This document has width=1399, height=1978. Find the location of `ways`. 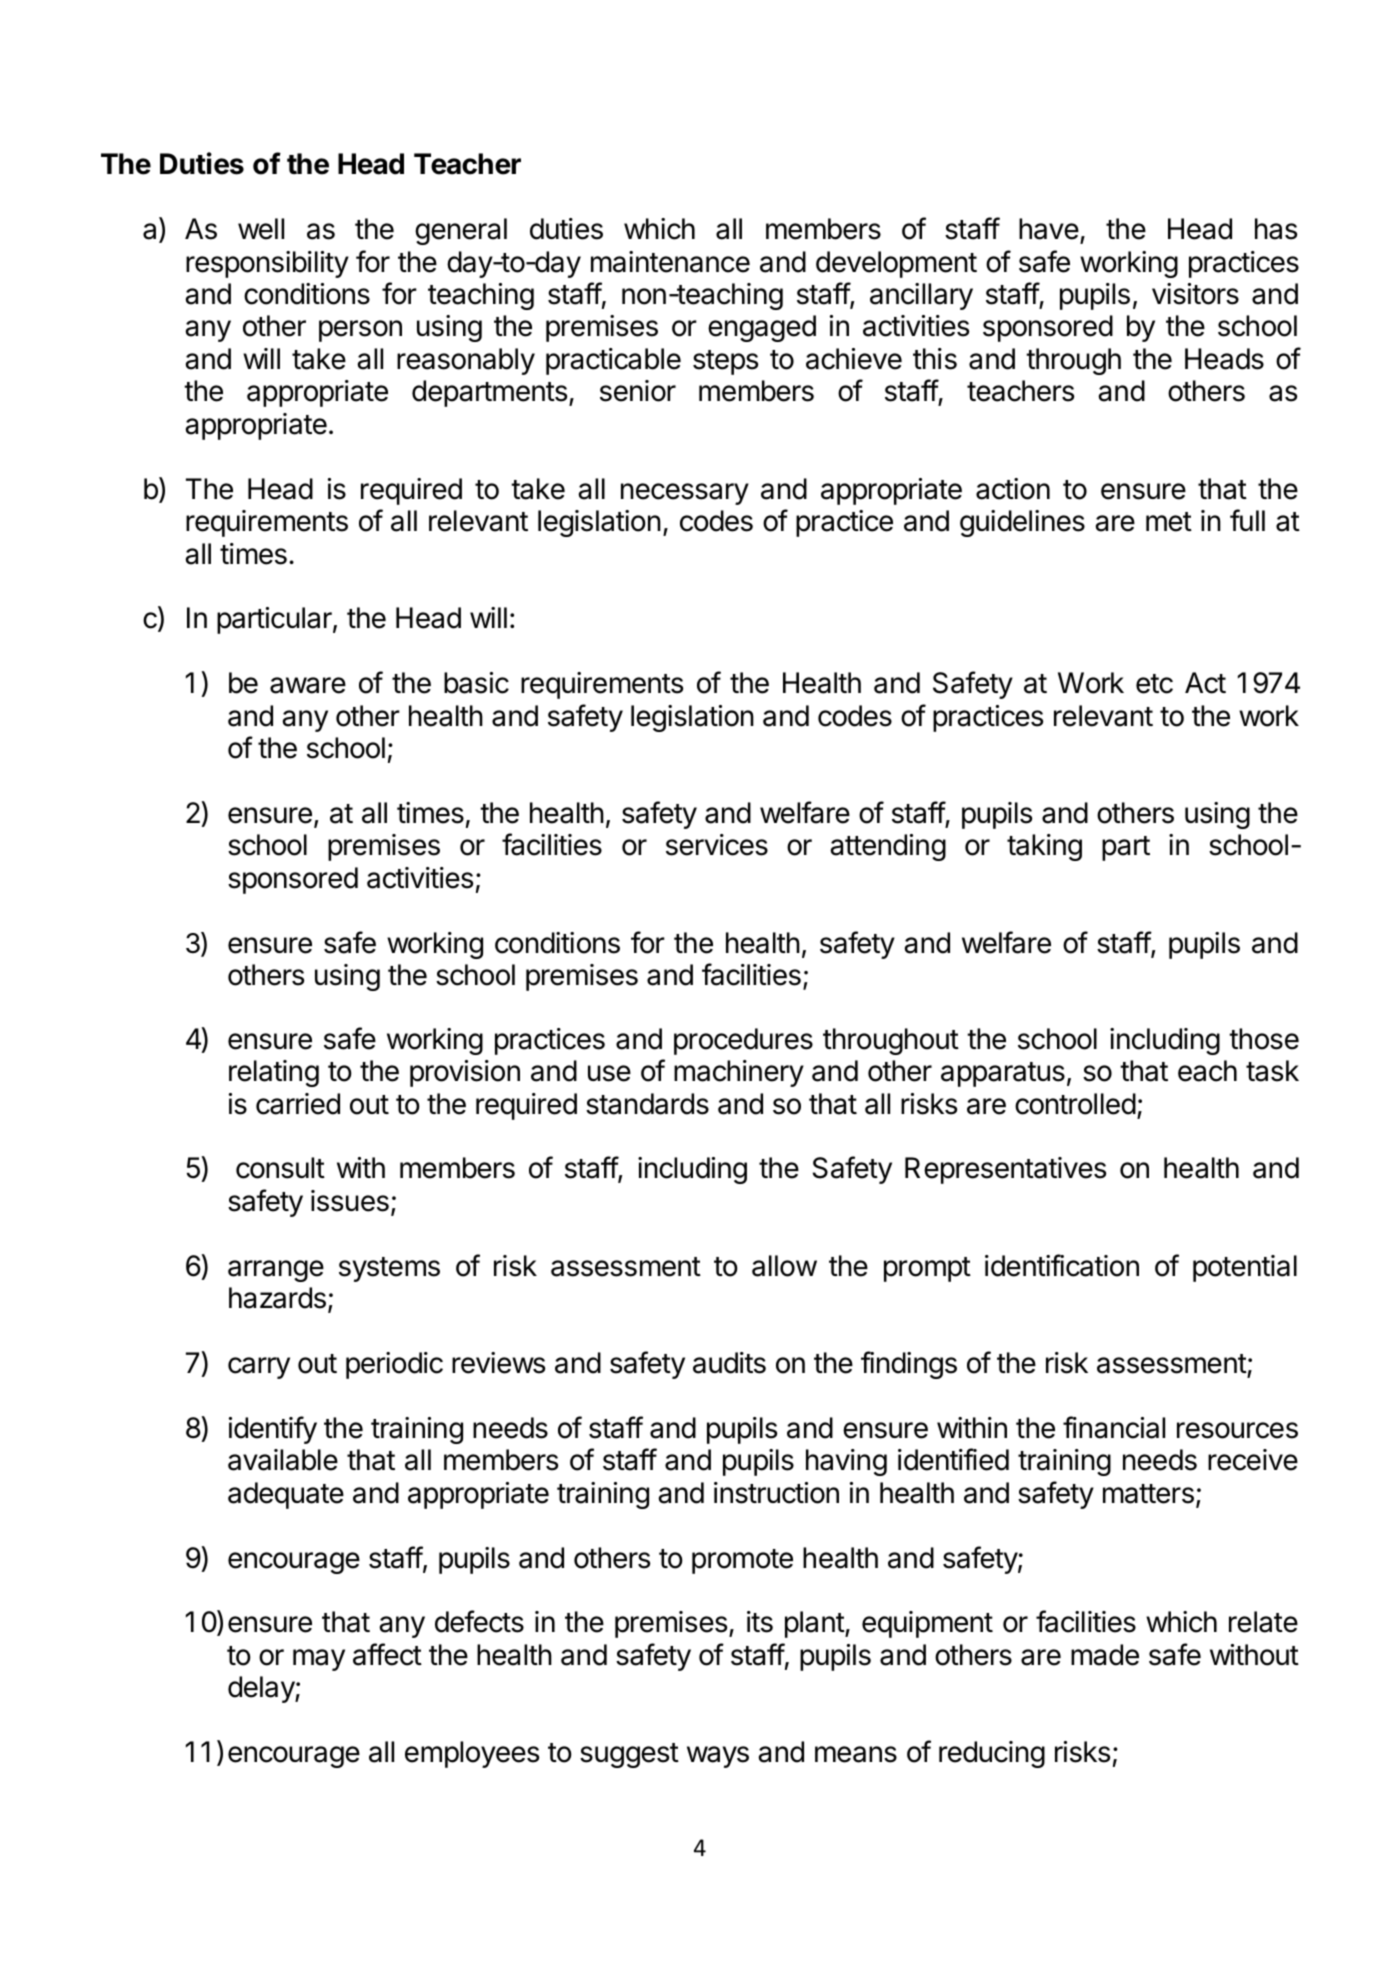

ways is located at coordinates (718, 1757).
